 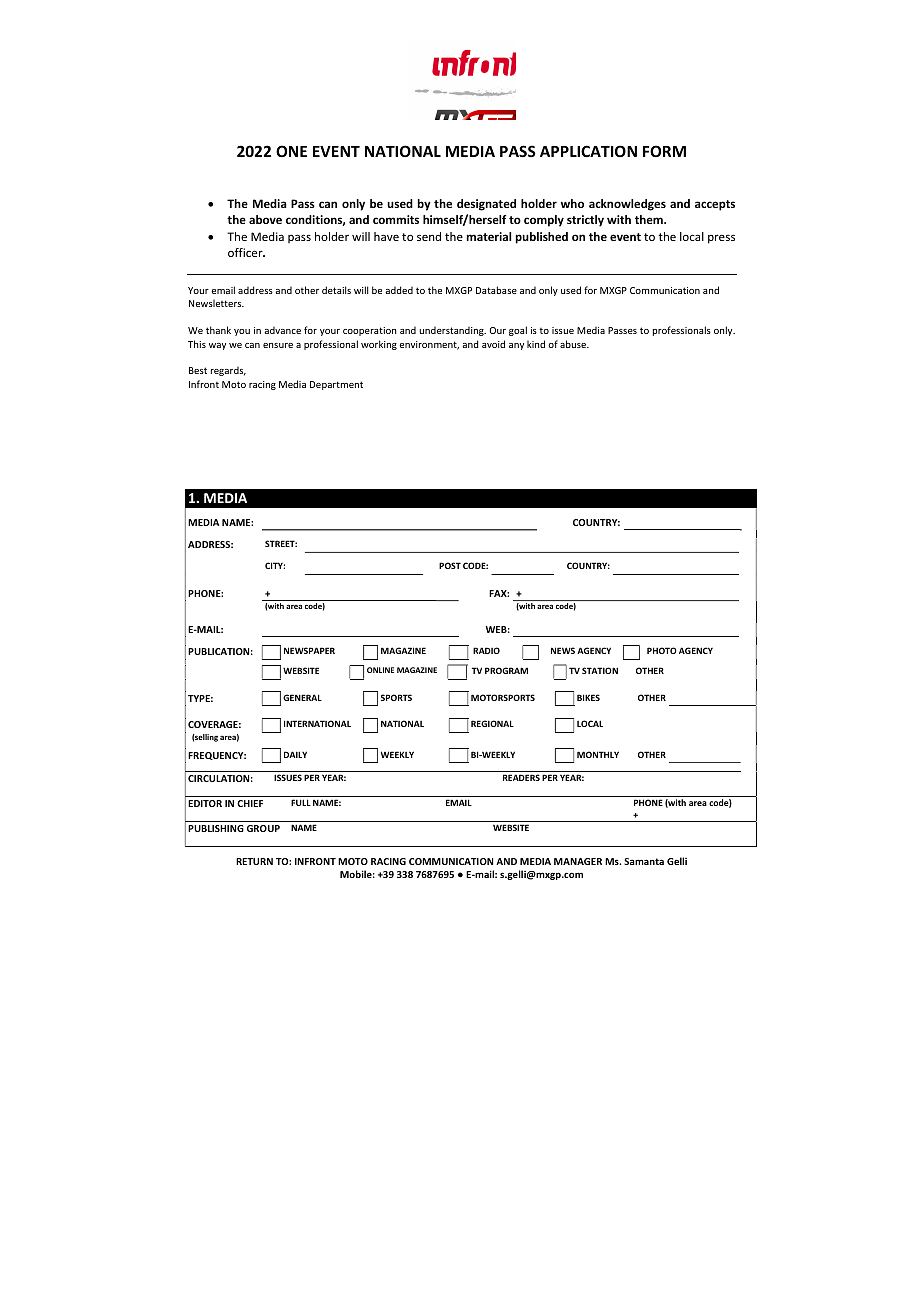 What do you see at coordinates (600, 670) in the image?
I see `STATION` at bounding box center [600, 670].
